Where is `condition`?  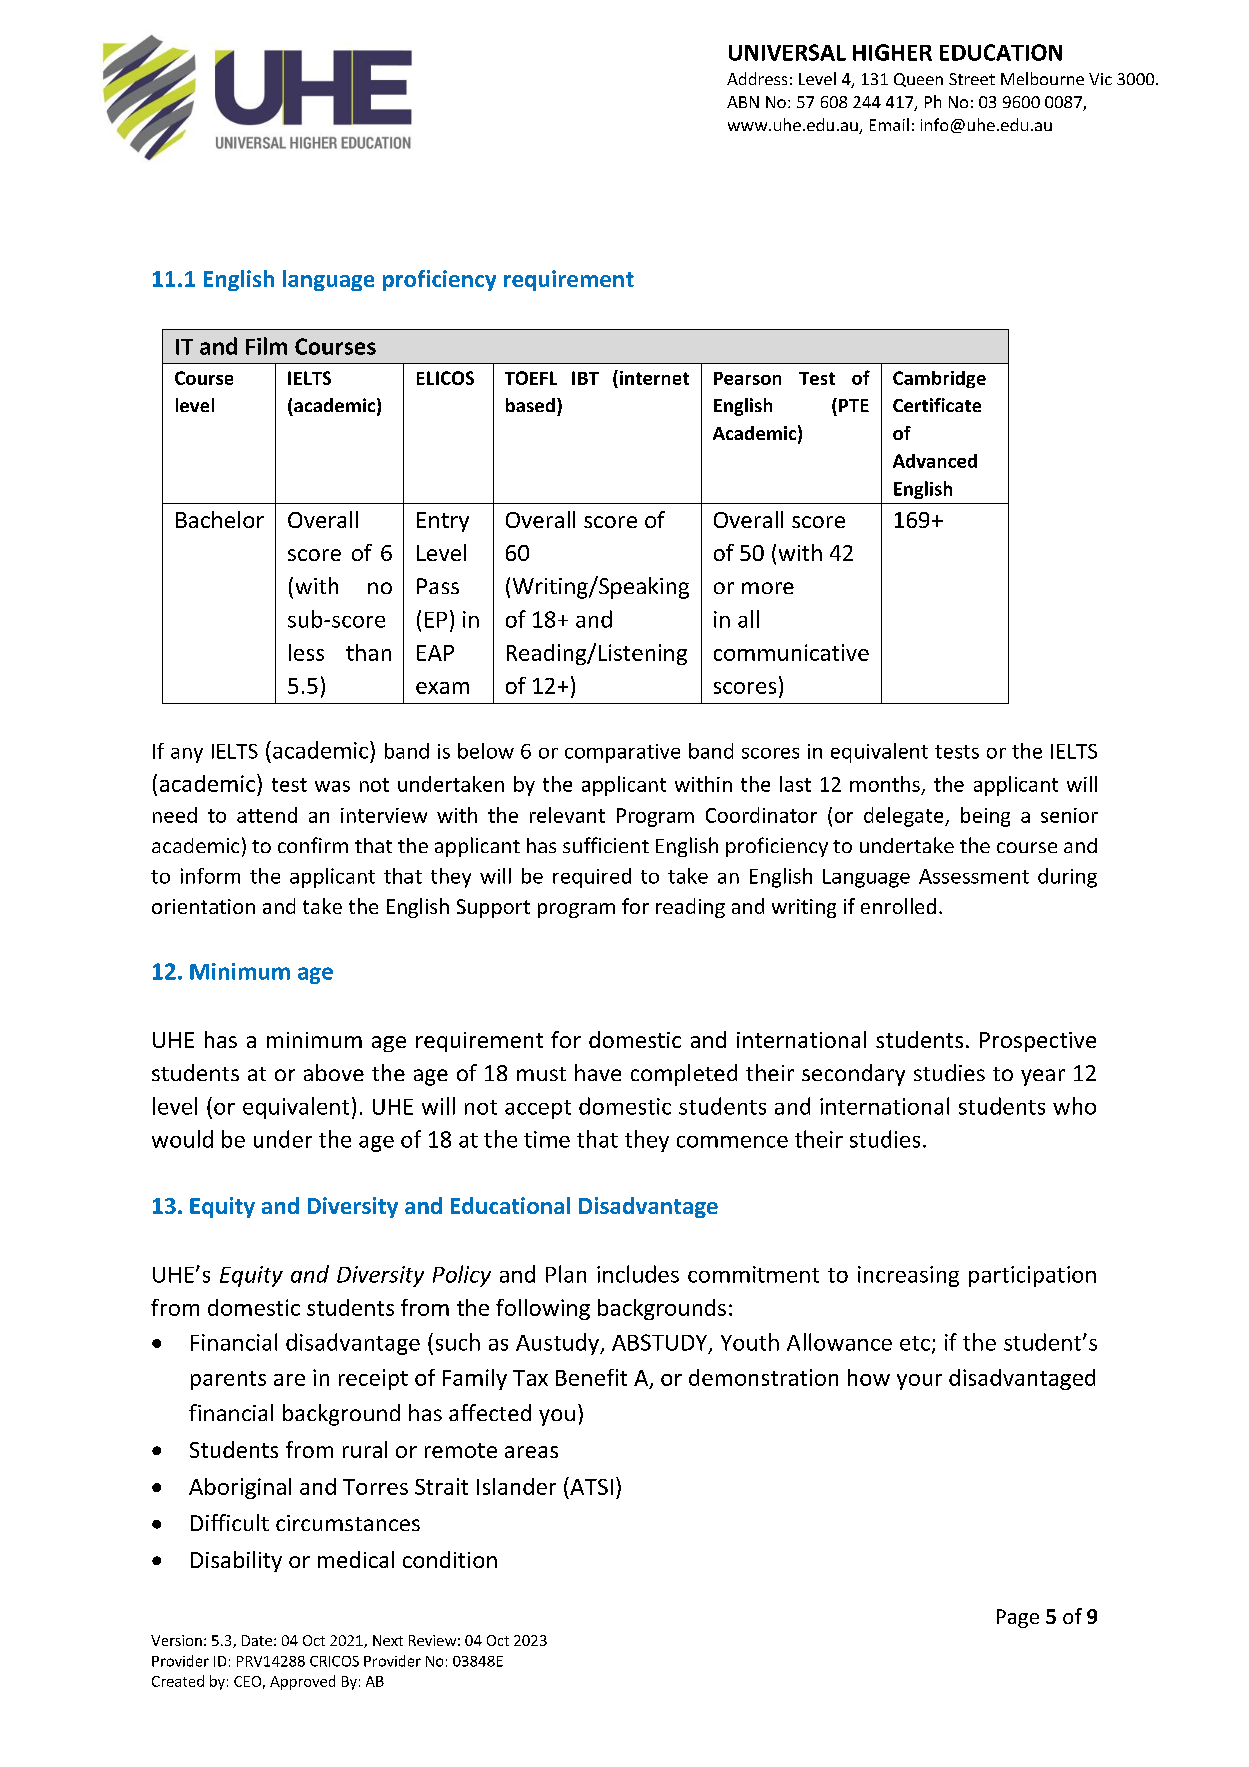
condition is located at coordinates (450, 1559).
